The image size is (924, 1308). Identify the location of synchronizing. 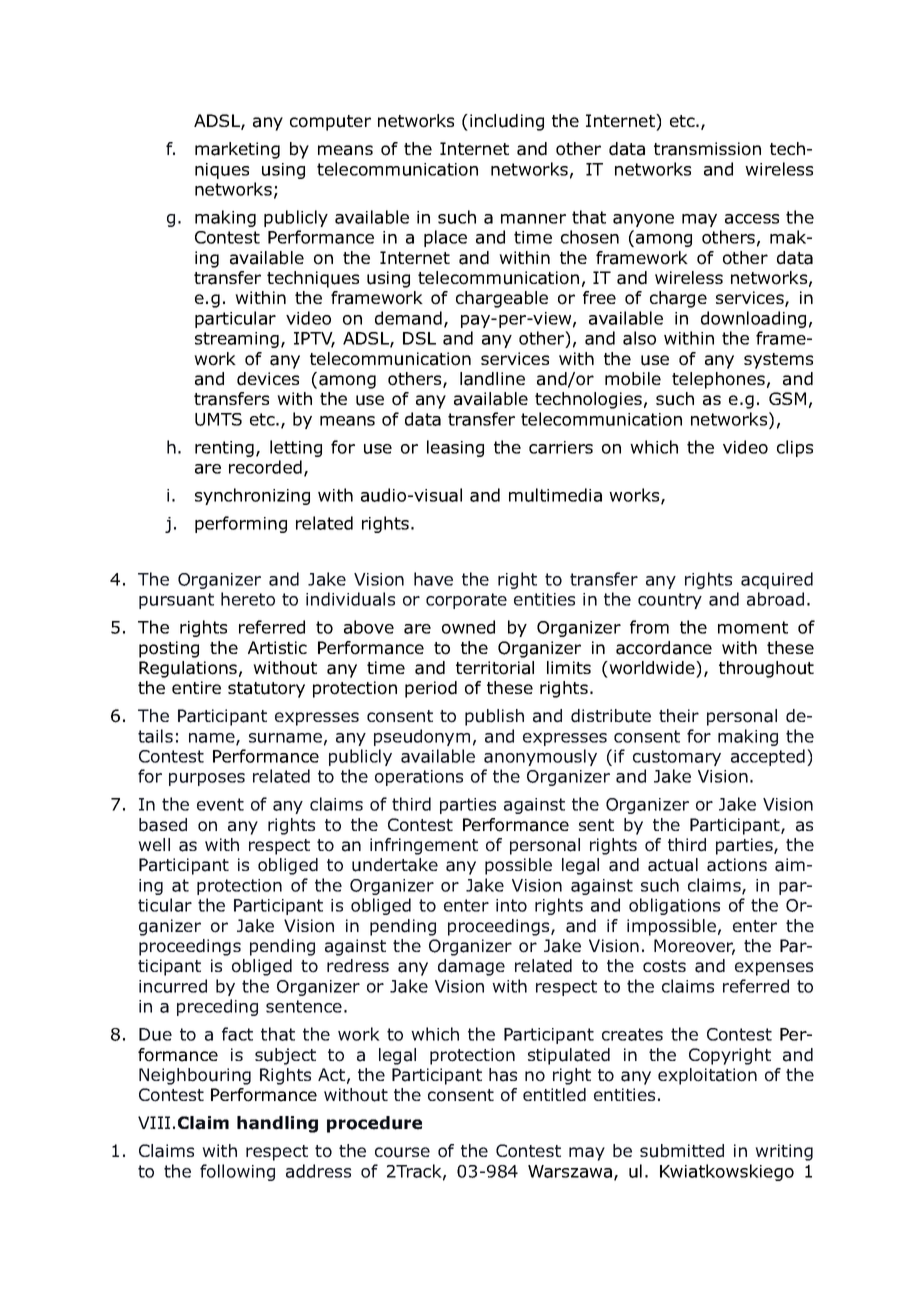
(252, 496).
